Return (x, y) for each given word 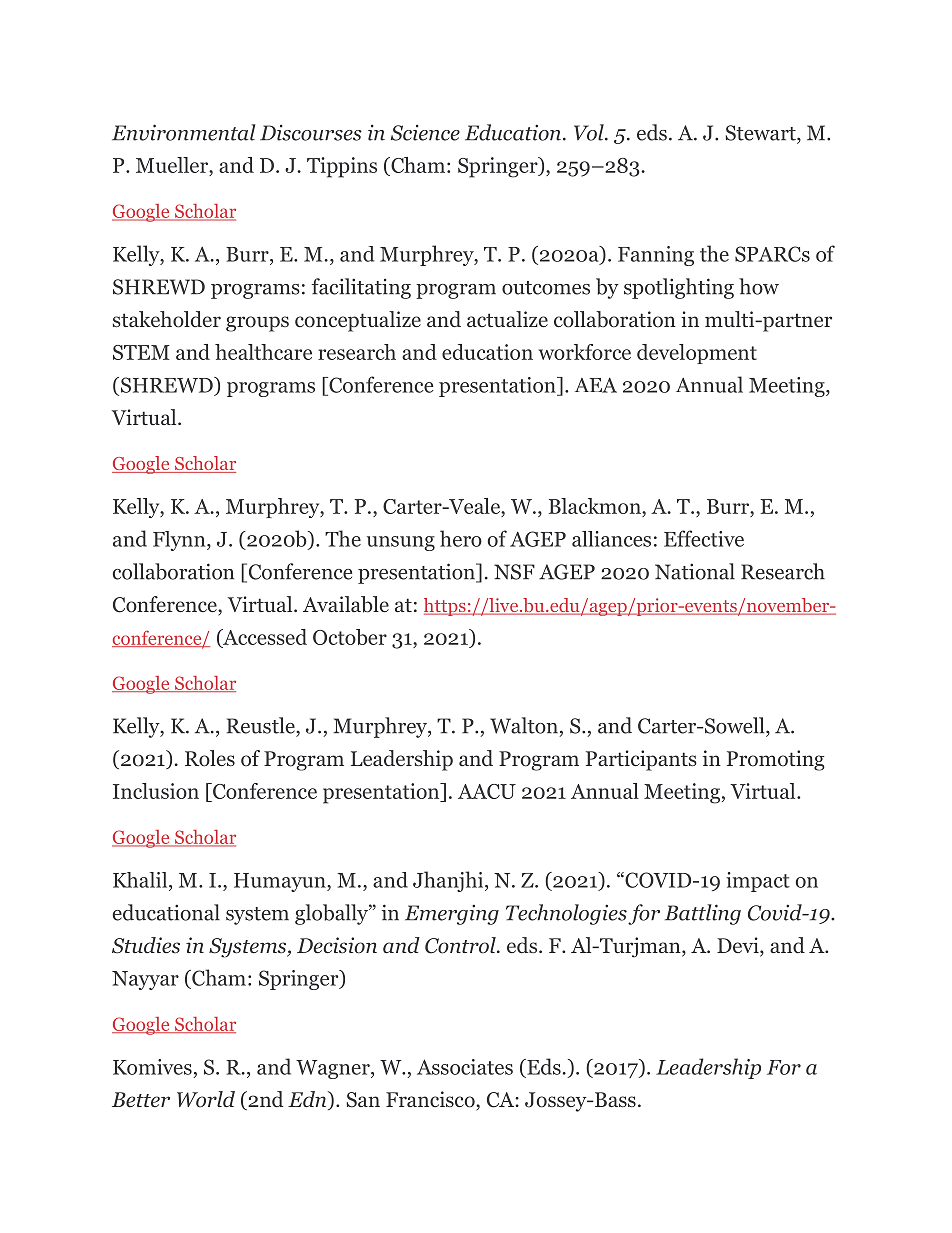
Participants (641, 760)
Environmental (184, 132)
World (206, 1099)
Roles (210, 758)
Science (425, 133)
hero (461, 538)
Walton (524, 725)
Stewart (762, 133)
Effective (704, 538)
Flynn (180, 541)
